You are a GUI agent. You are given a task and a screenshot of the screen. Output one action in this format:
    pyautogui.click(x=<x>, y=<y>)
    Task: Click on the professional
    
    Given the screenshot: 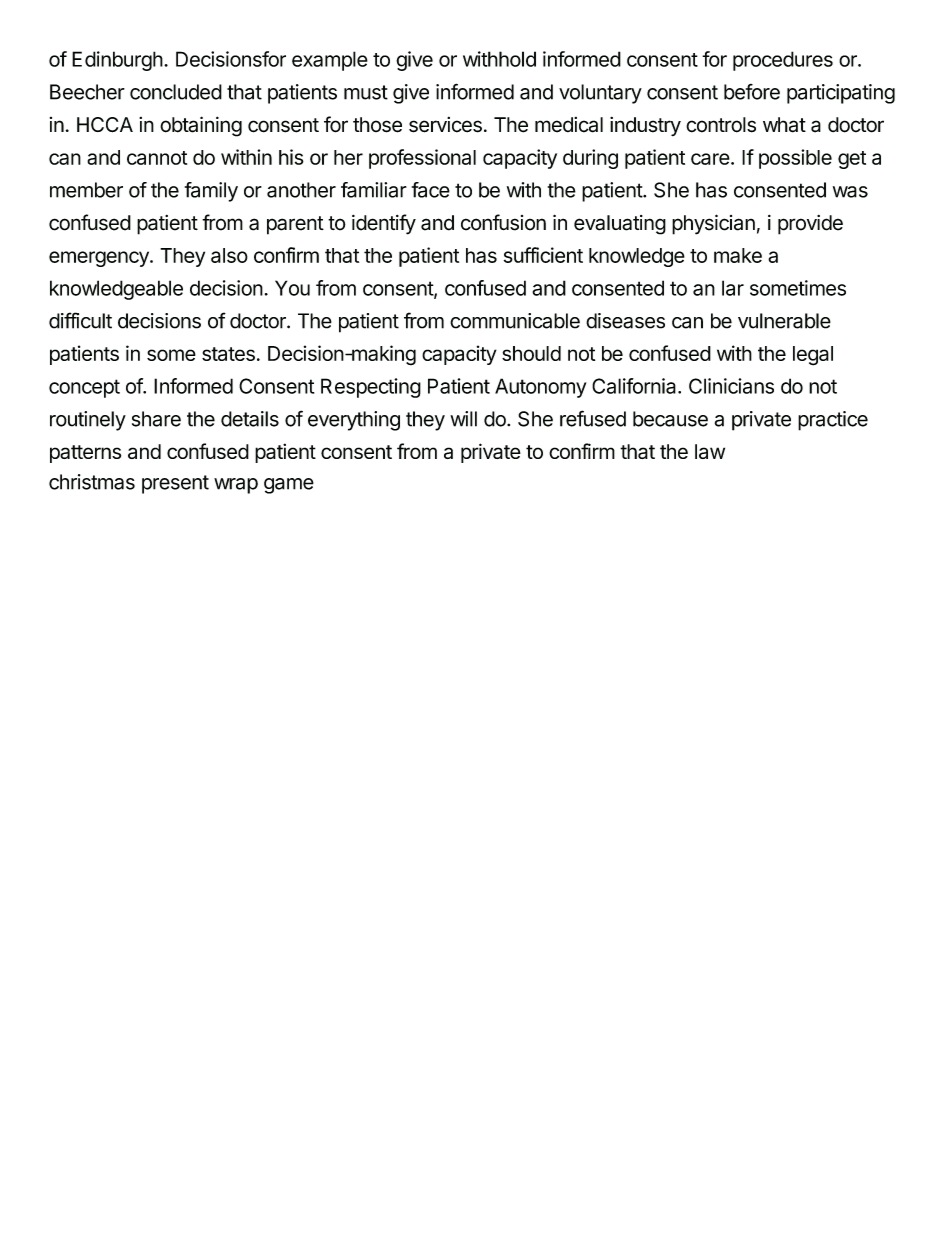 What is the action you would take?
    pyautogui.click(x=422, y=159)
